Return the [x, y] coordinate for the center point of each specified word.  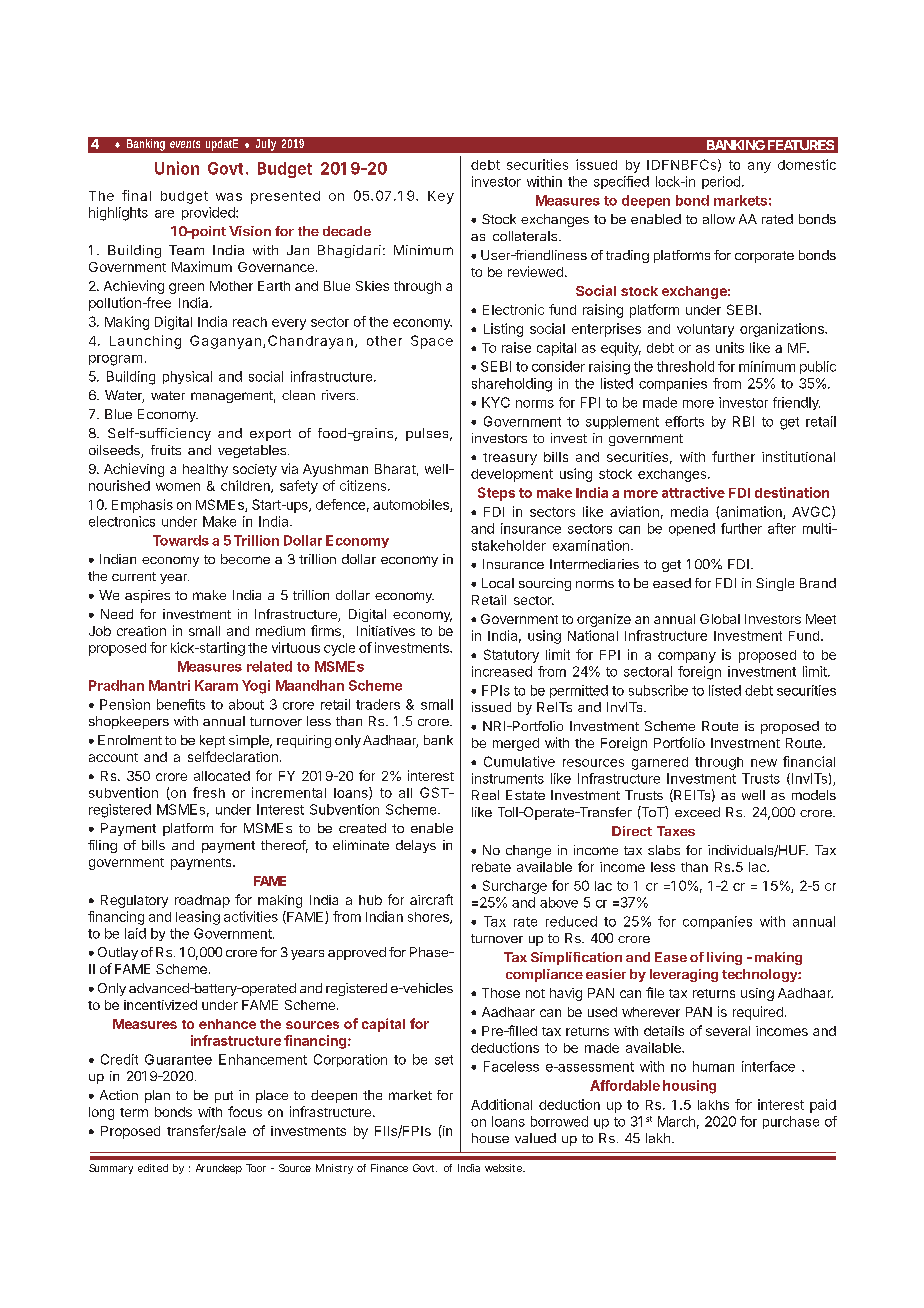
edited [153, 1168]
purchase [791, 1122]
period [721, 182]
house [490, 1138]
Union [177, 168]
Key [441, 197]
